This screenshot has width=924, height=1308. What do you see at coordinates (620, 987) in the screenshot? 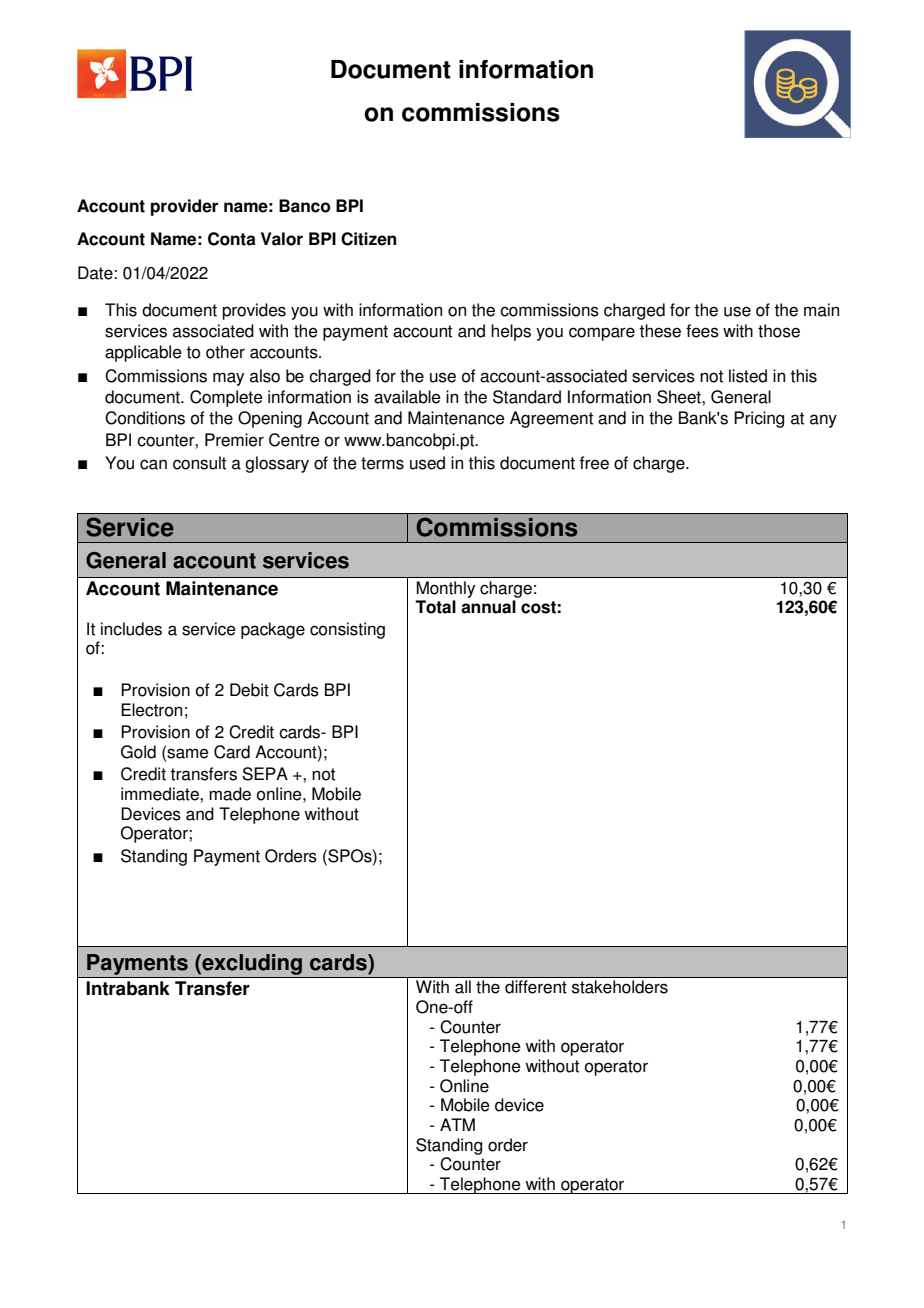
I see `stakeholders` at bounding box center [620, 987].
